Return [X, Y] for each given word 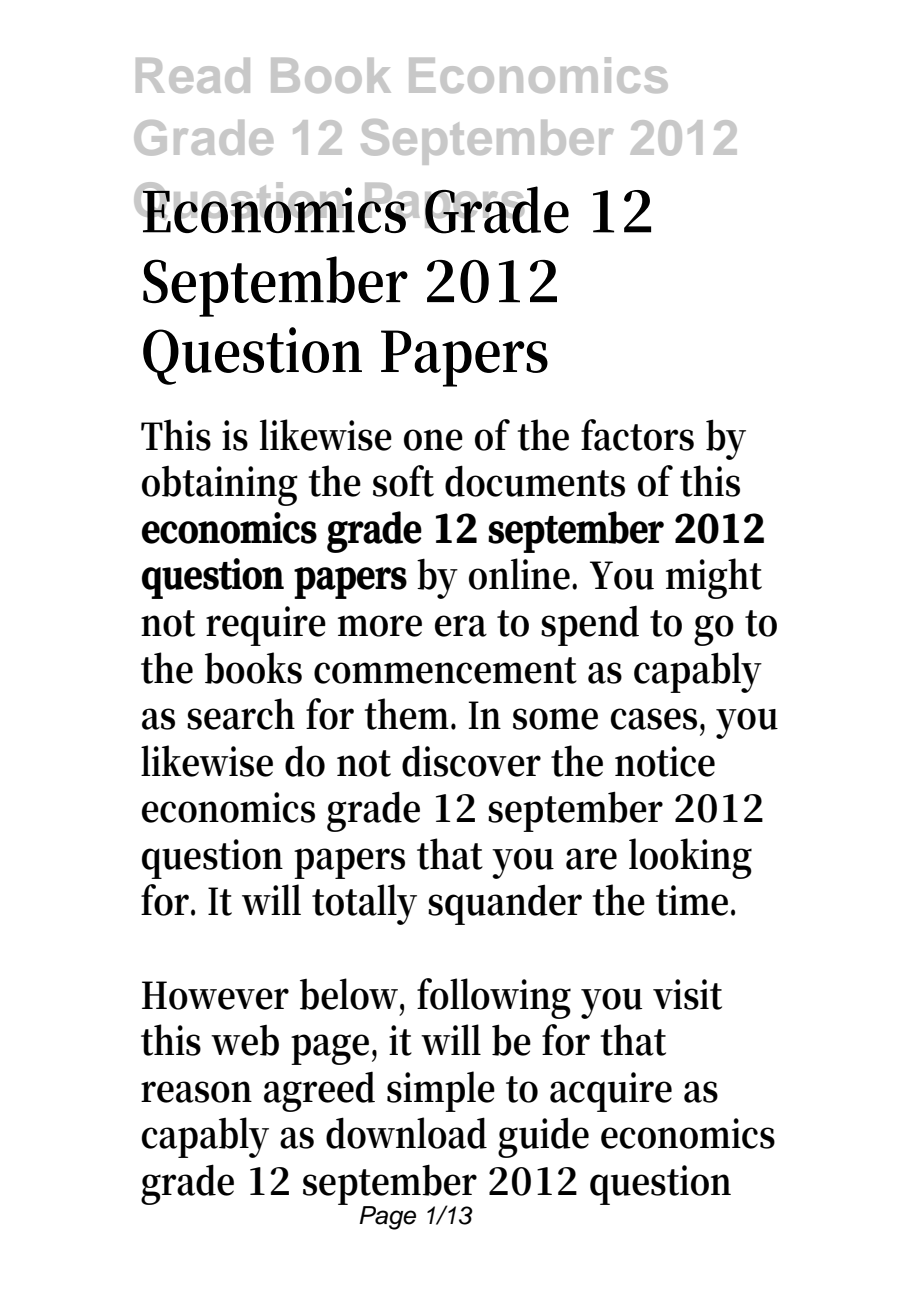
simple [441, 1091]
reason [196, 1092]
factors [637, 435]
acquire [611, 1092]
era [461, 626]
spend [590, 625]
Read [193, 75]
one [433, 440]
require [266, 626]
